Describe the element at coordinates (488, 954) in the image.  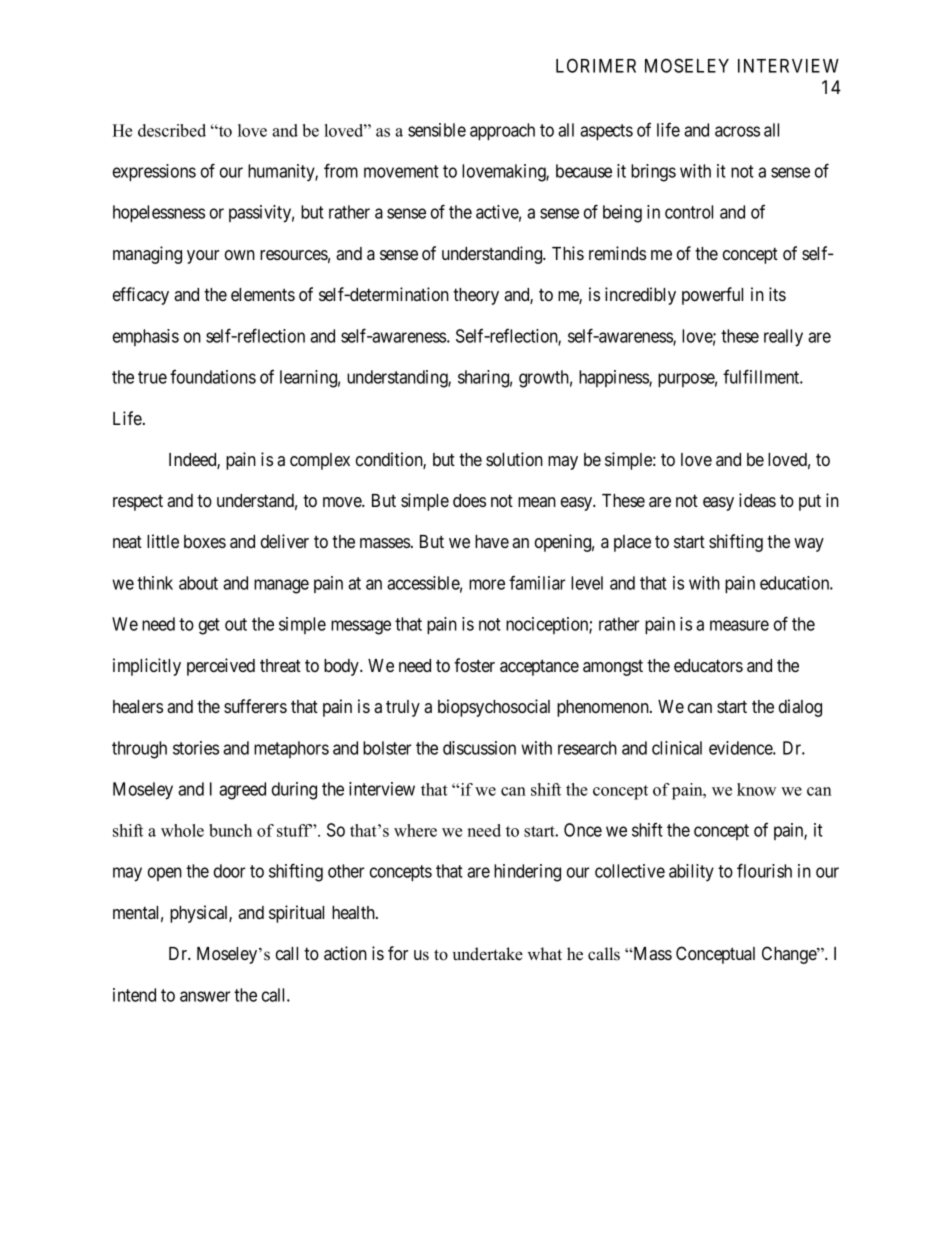
I see `undertake` at that location.
